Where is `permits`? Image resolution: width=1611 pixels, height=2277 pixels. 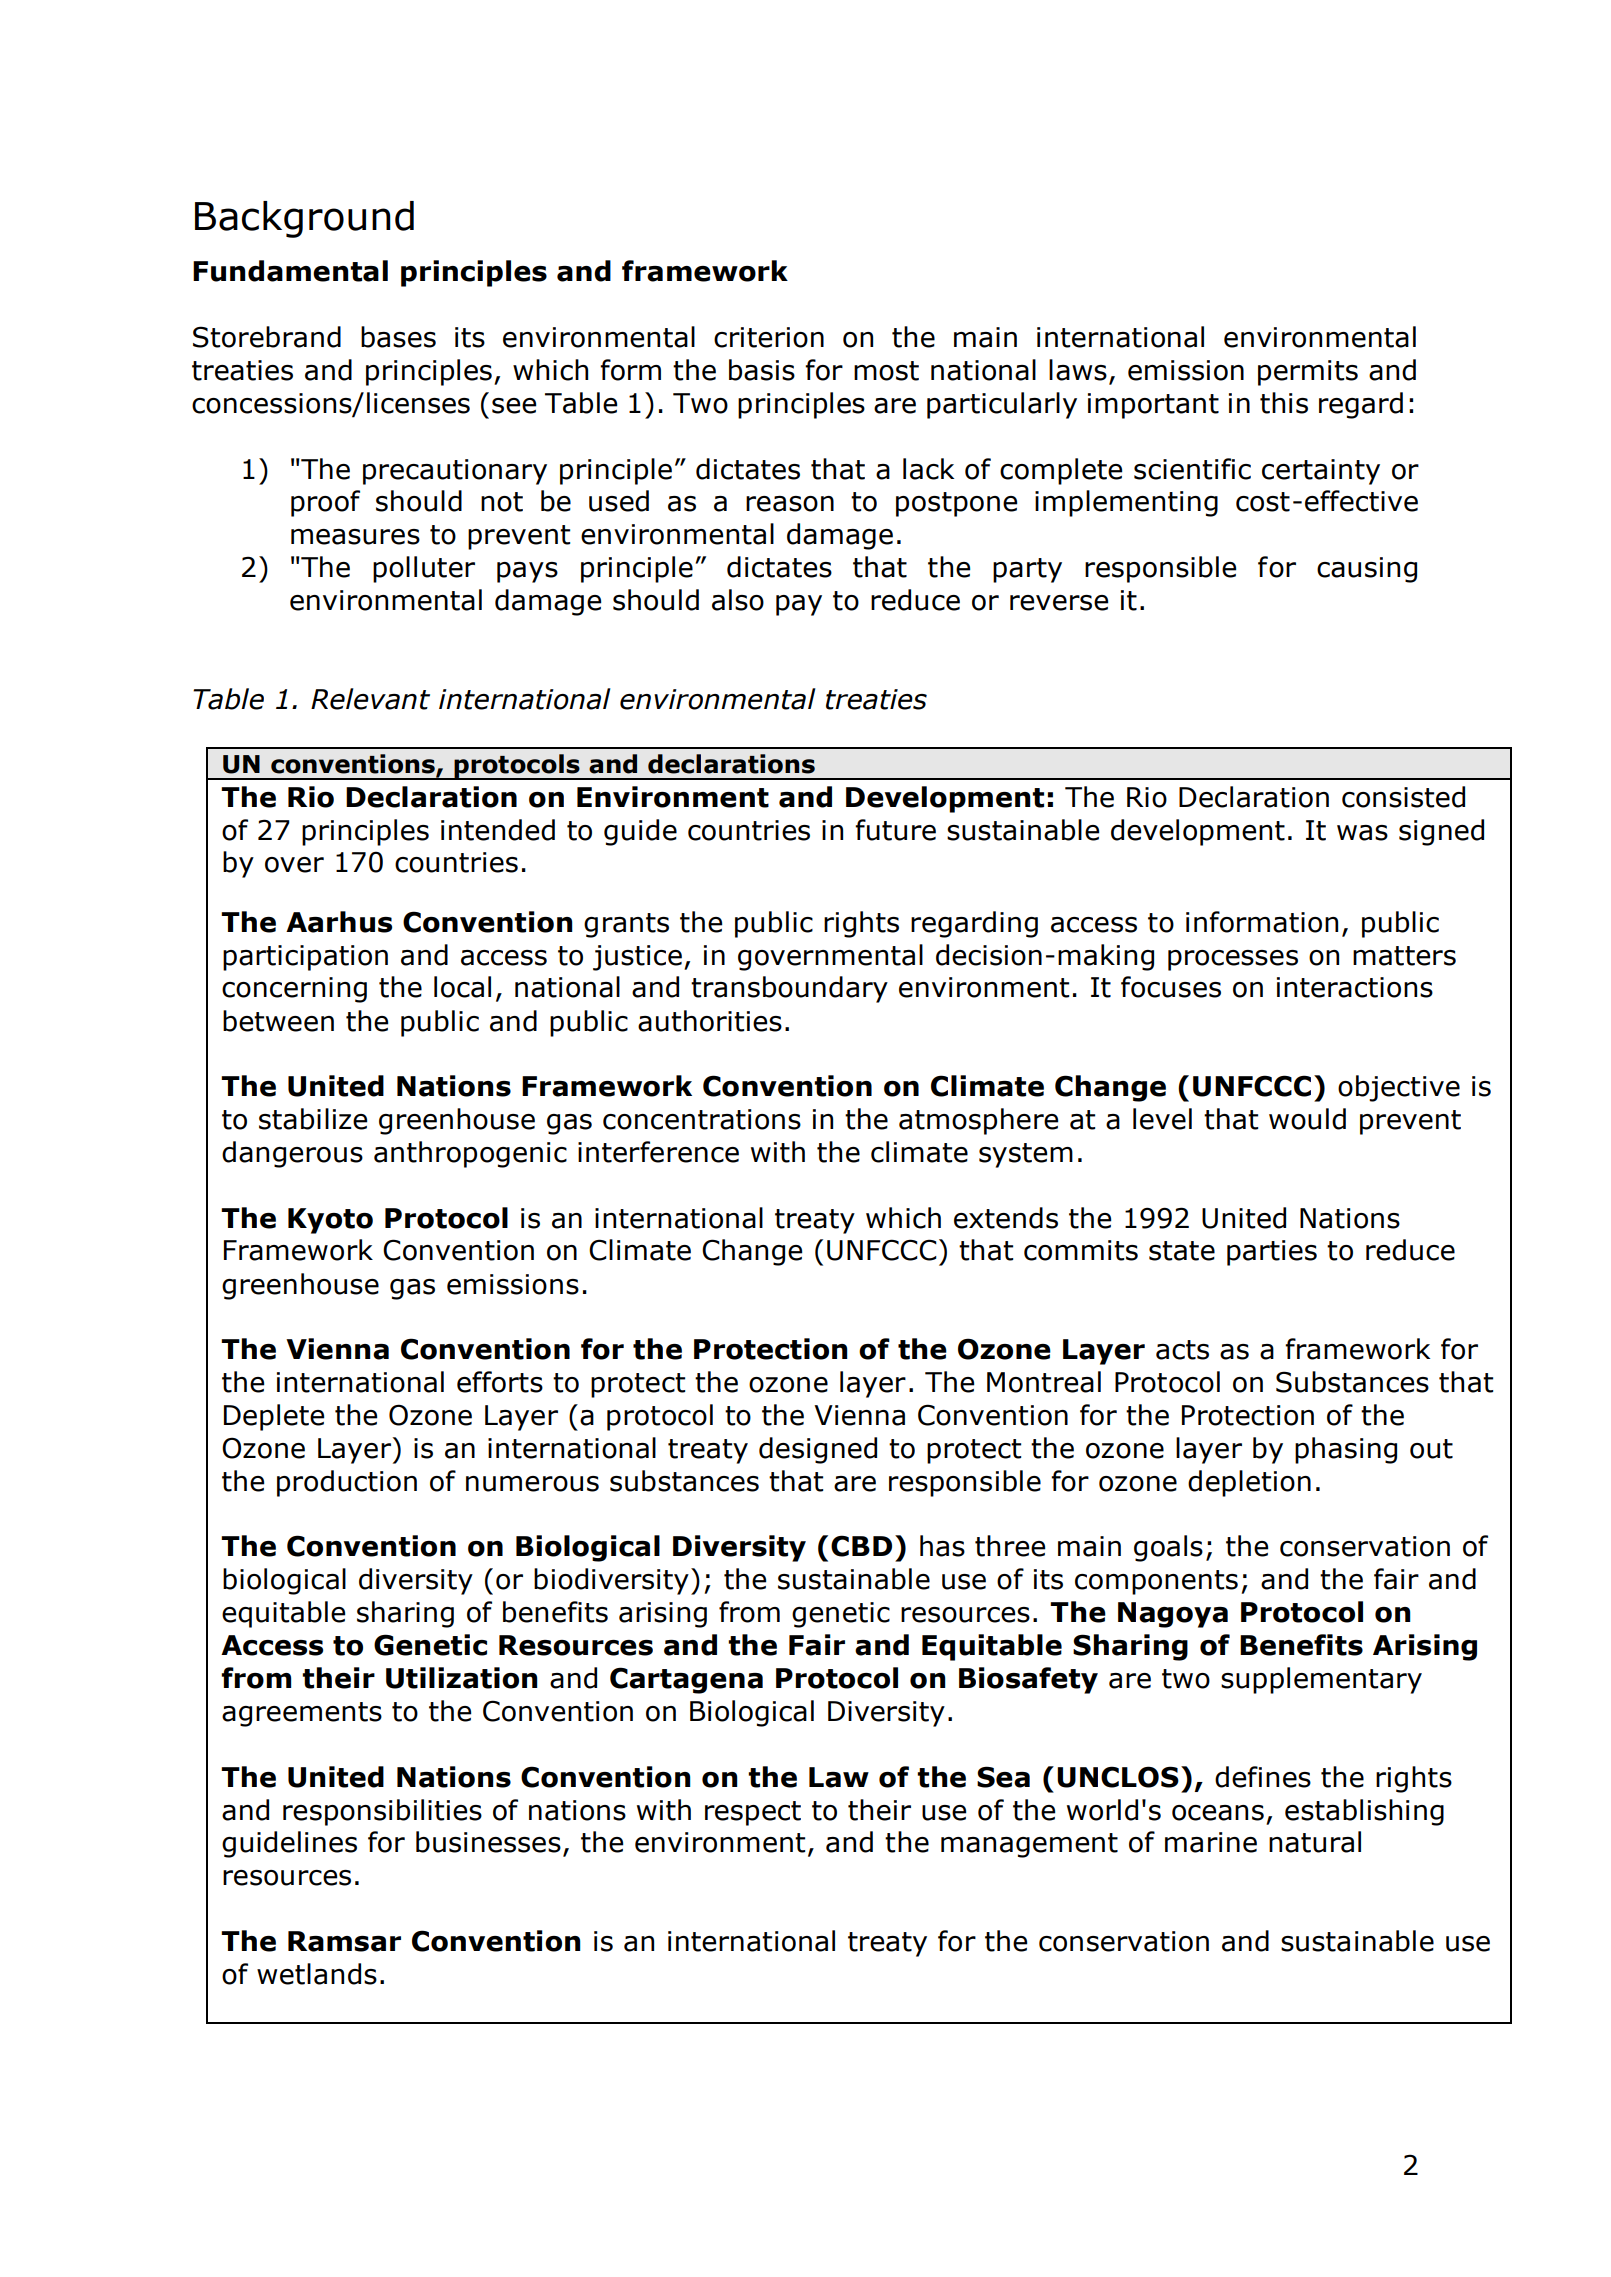
permits is located at coordinates (1308, 373).
